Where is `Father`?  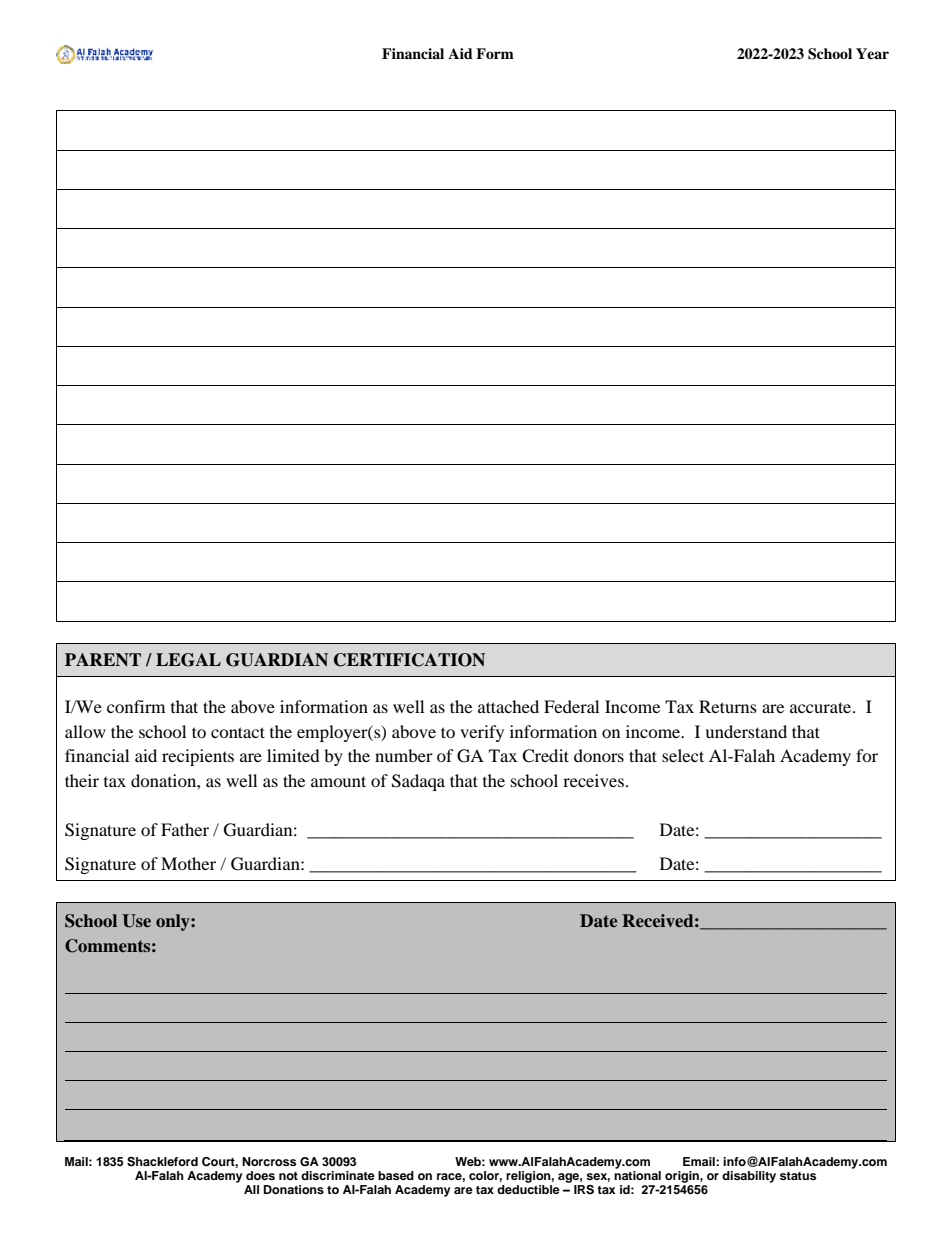 Father is located at coordinates (185, 829).
